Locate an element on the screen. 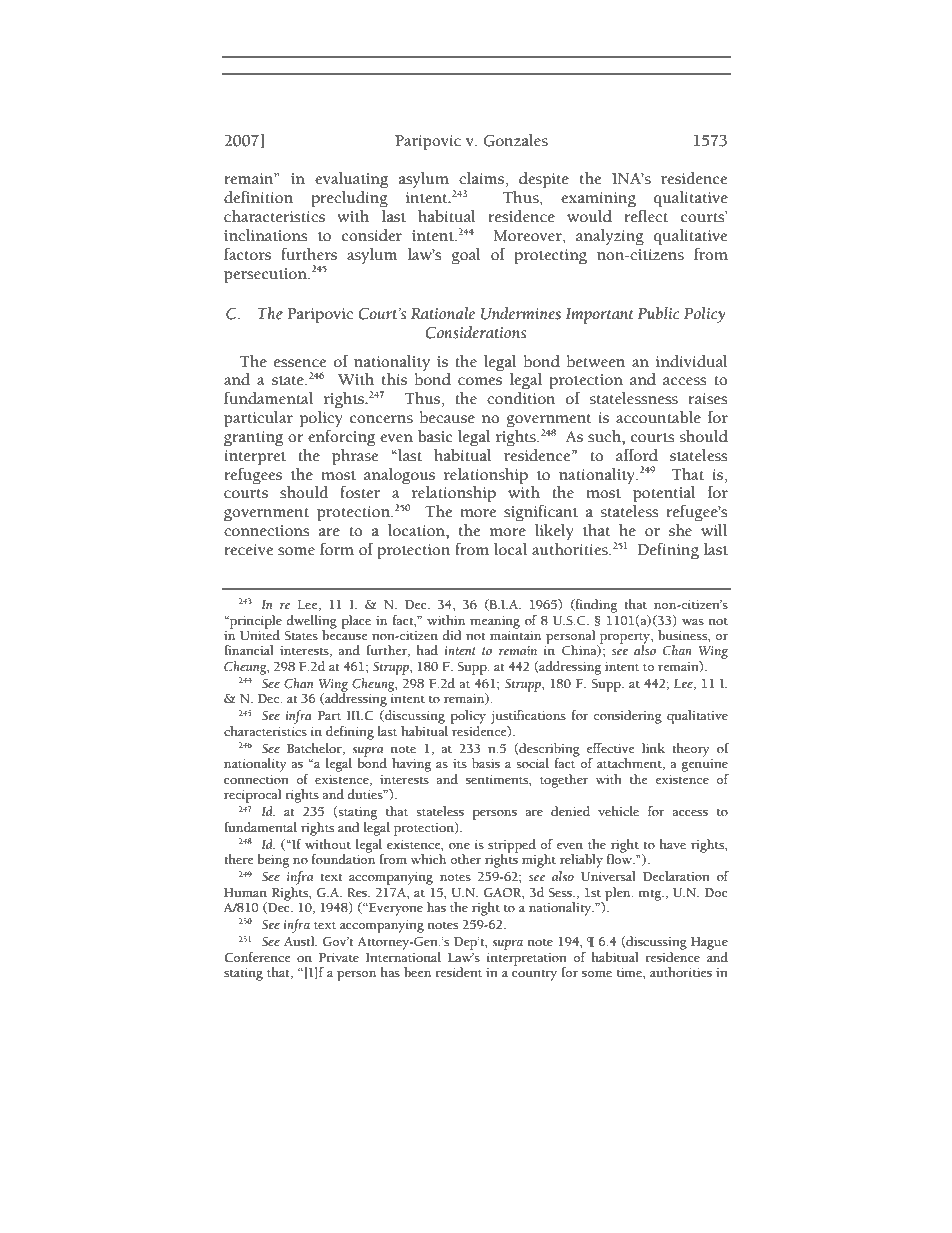  definition is located at coordinates (258, 197).
